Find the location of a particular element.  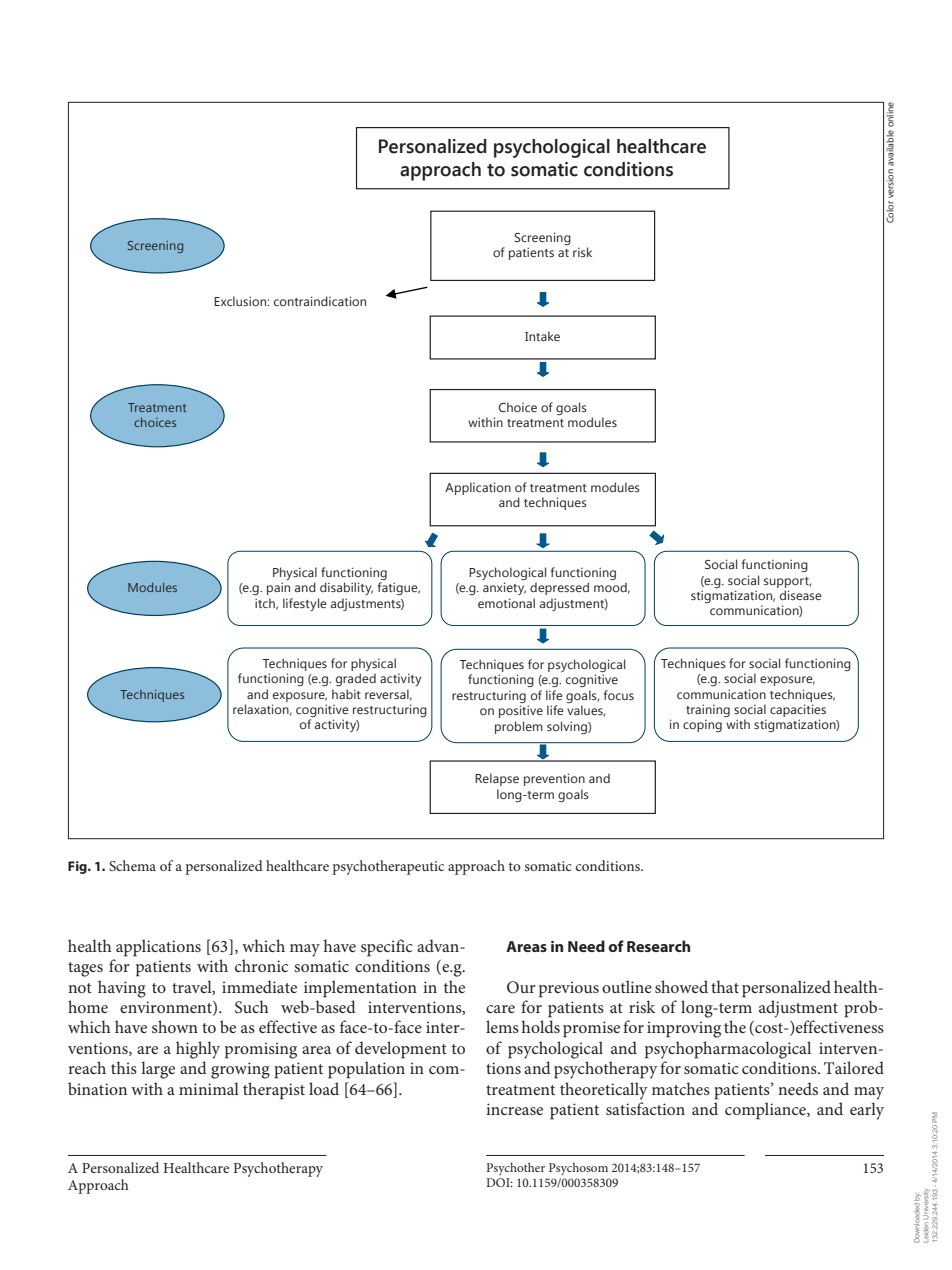

contraindication is located at coordinates (320, 301).
